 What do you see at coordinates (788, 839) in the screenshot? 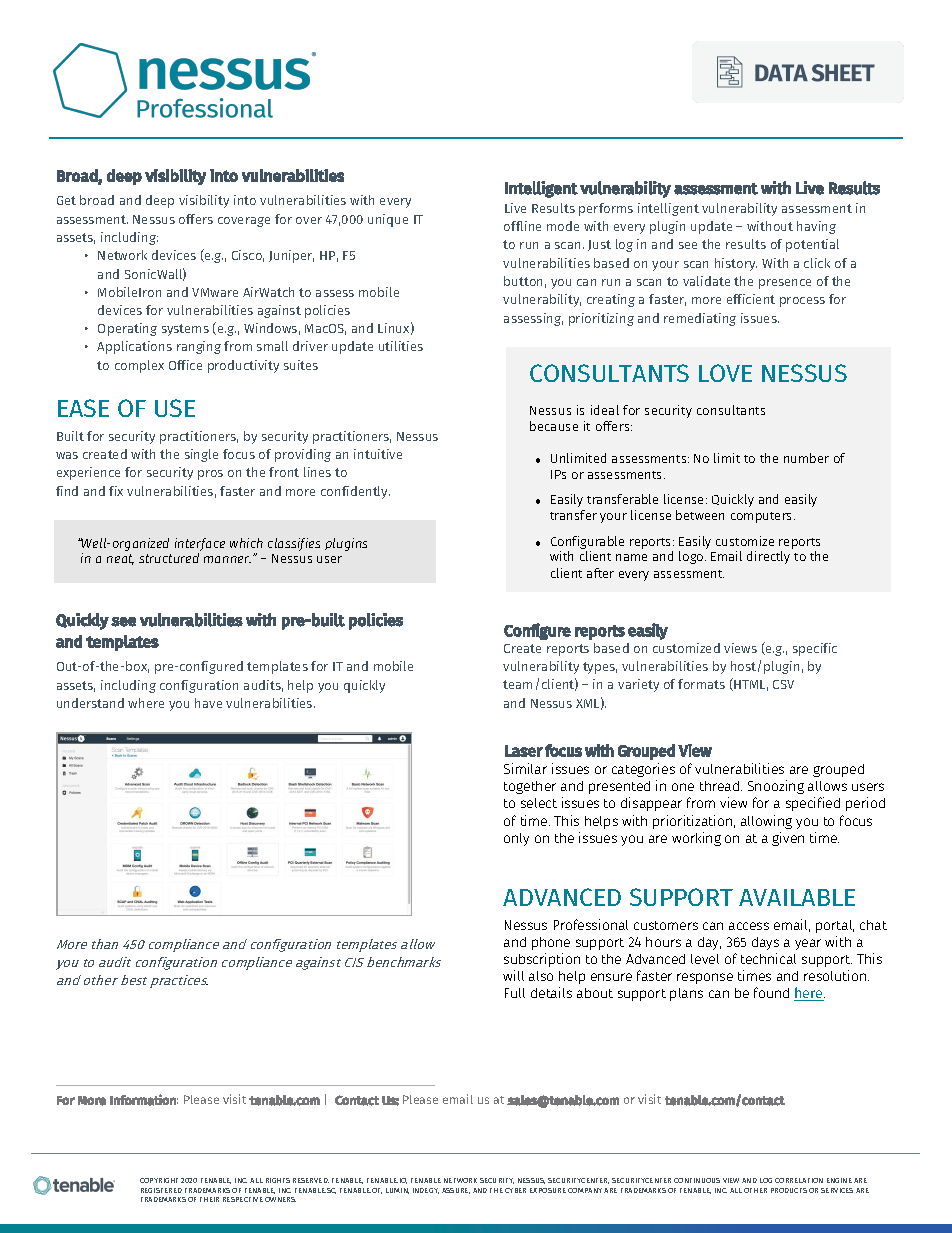
I see `given` at bounding box center [788, 839].
